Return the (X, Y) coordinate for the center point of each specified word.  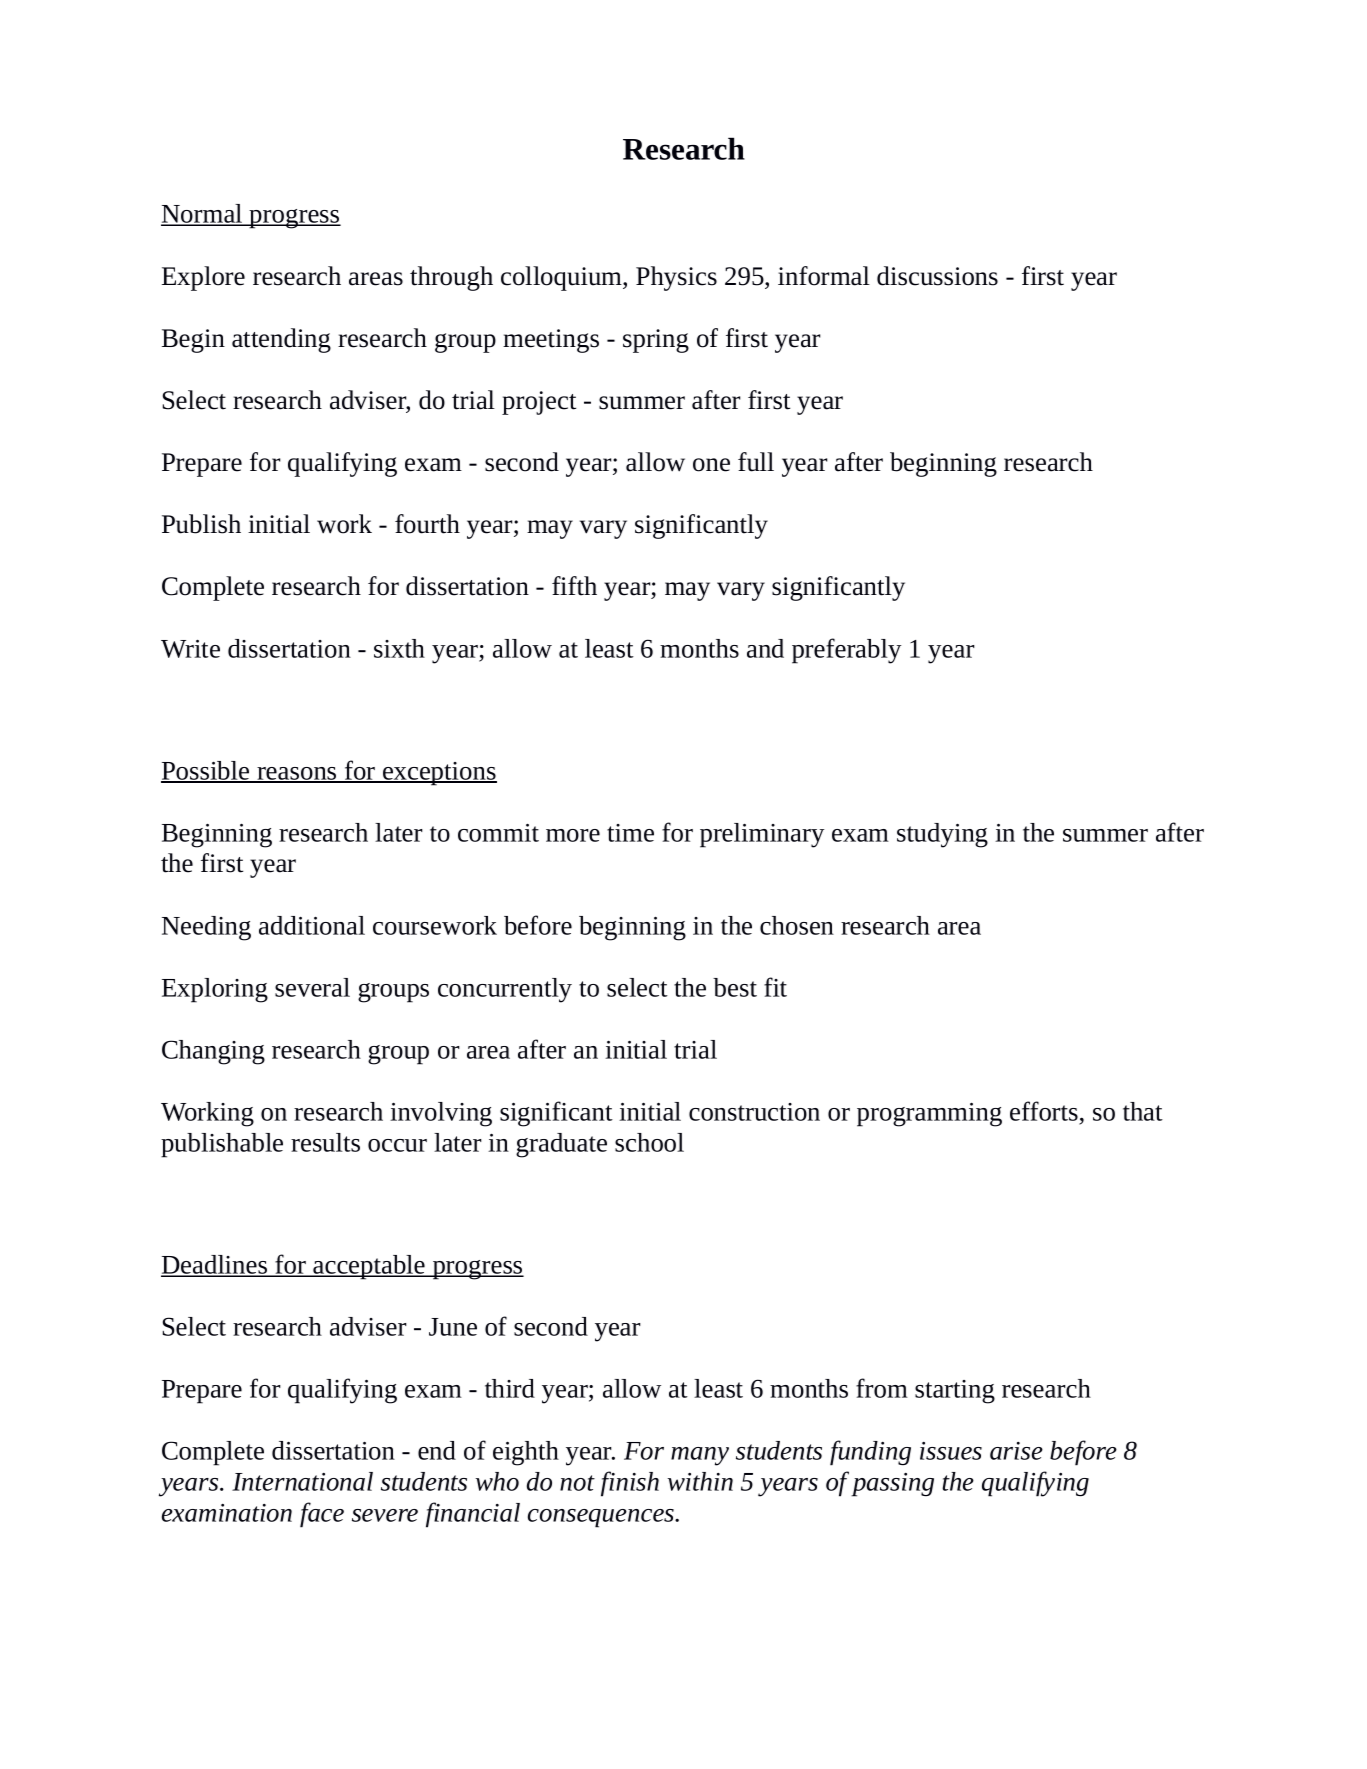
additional (312, 925)
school (649, 1142)
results (325, 1142)
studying (942, 835)
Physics (676, 278)
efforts (1045, 1112)
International (302, 1481)
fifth (574, 586)
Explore (203, 278)
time (630, 833)
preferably (846, 651)
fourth (427, 524)
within (700, 1481)
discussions (937, 276)
